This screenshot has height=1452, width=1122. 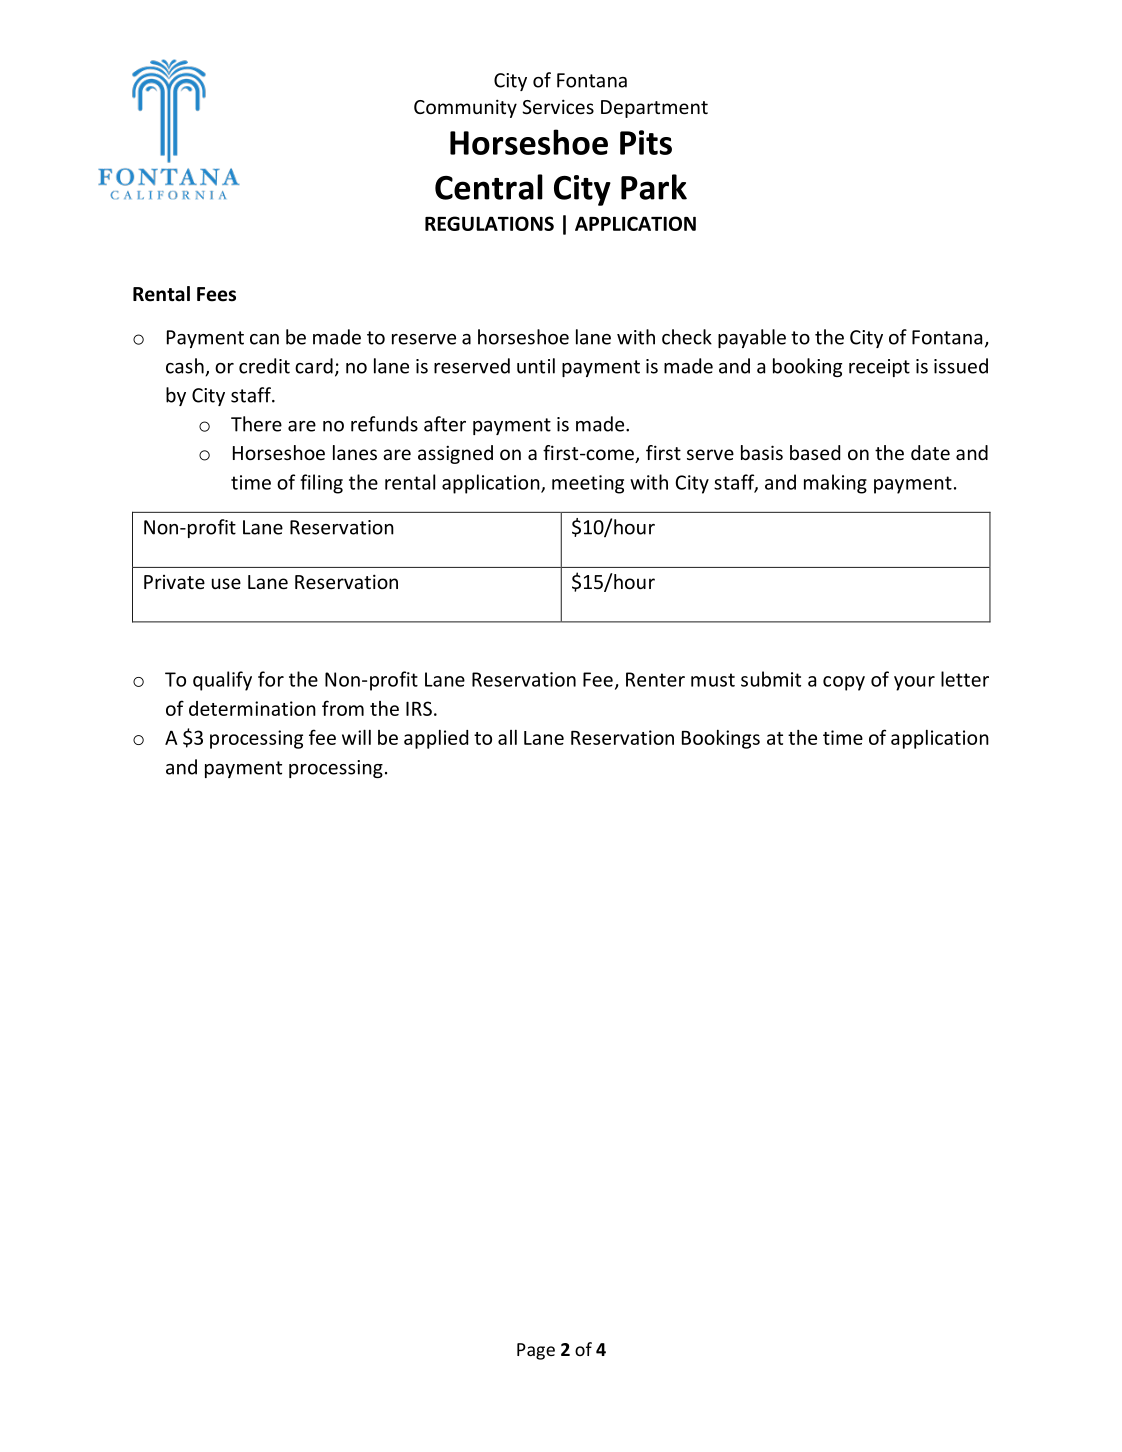 What do you see at coordinates (654, 109) in the screenshot?
I see `Department` at bounding box center [654, 109].
